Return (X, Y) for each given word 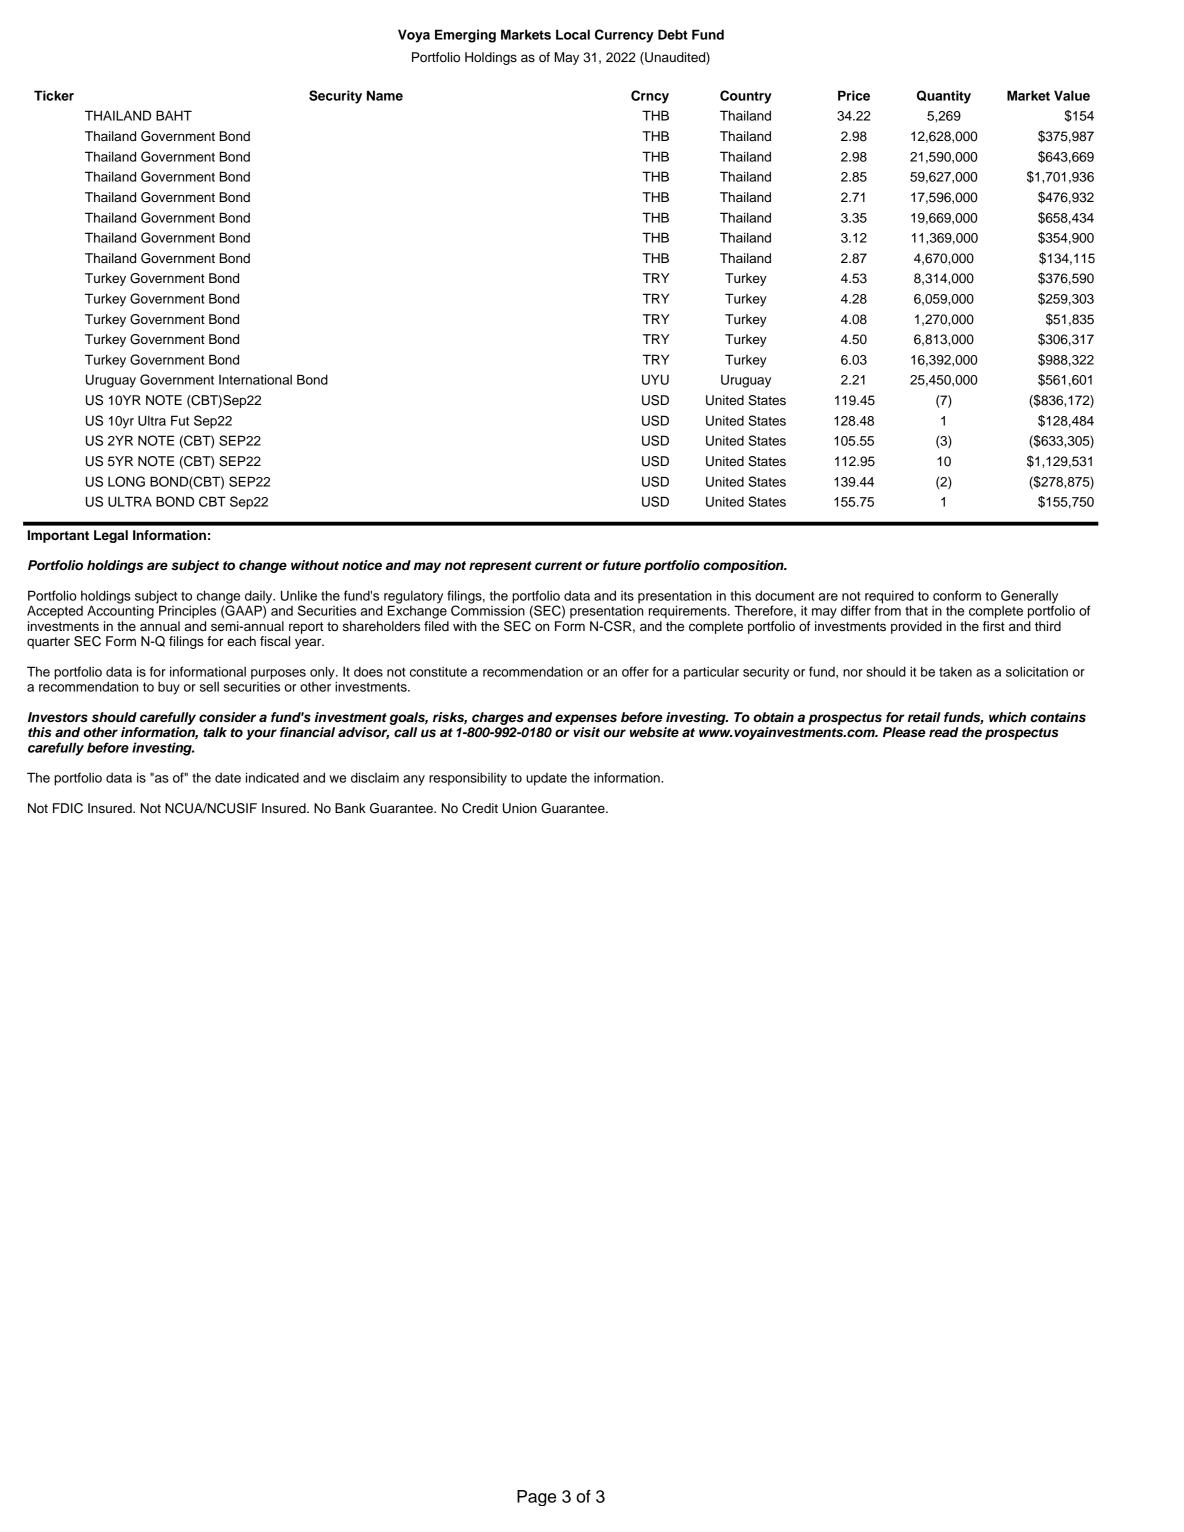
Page (536, 1498)
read (944, 732)
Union (520, 808)
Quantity (944, 97)
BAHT (174, 115)
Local (573, 34)
